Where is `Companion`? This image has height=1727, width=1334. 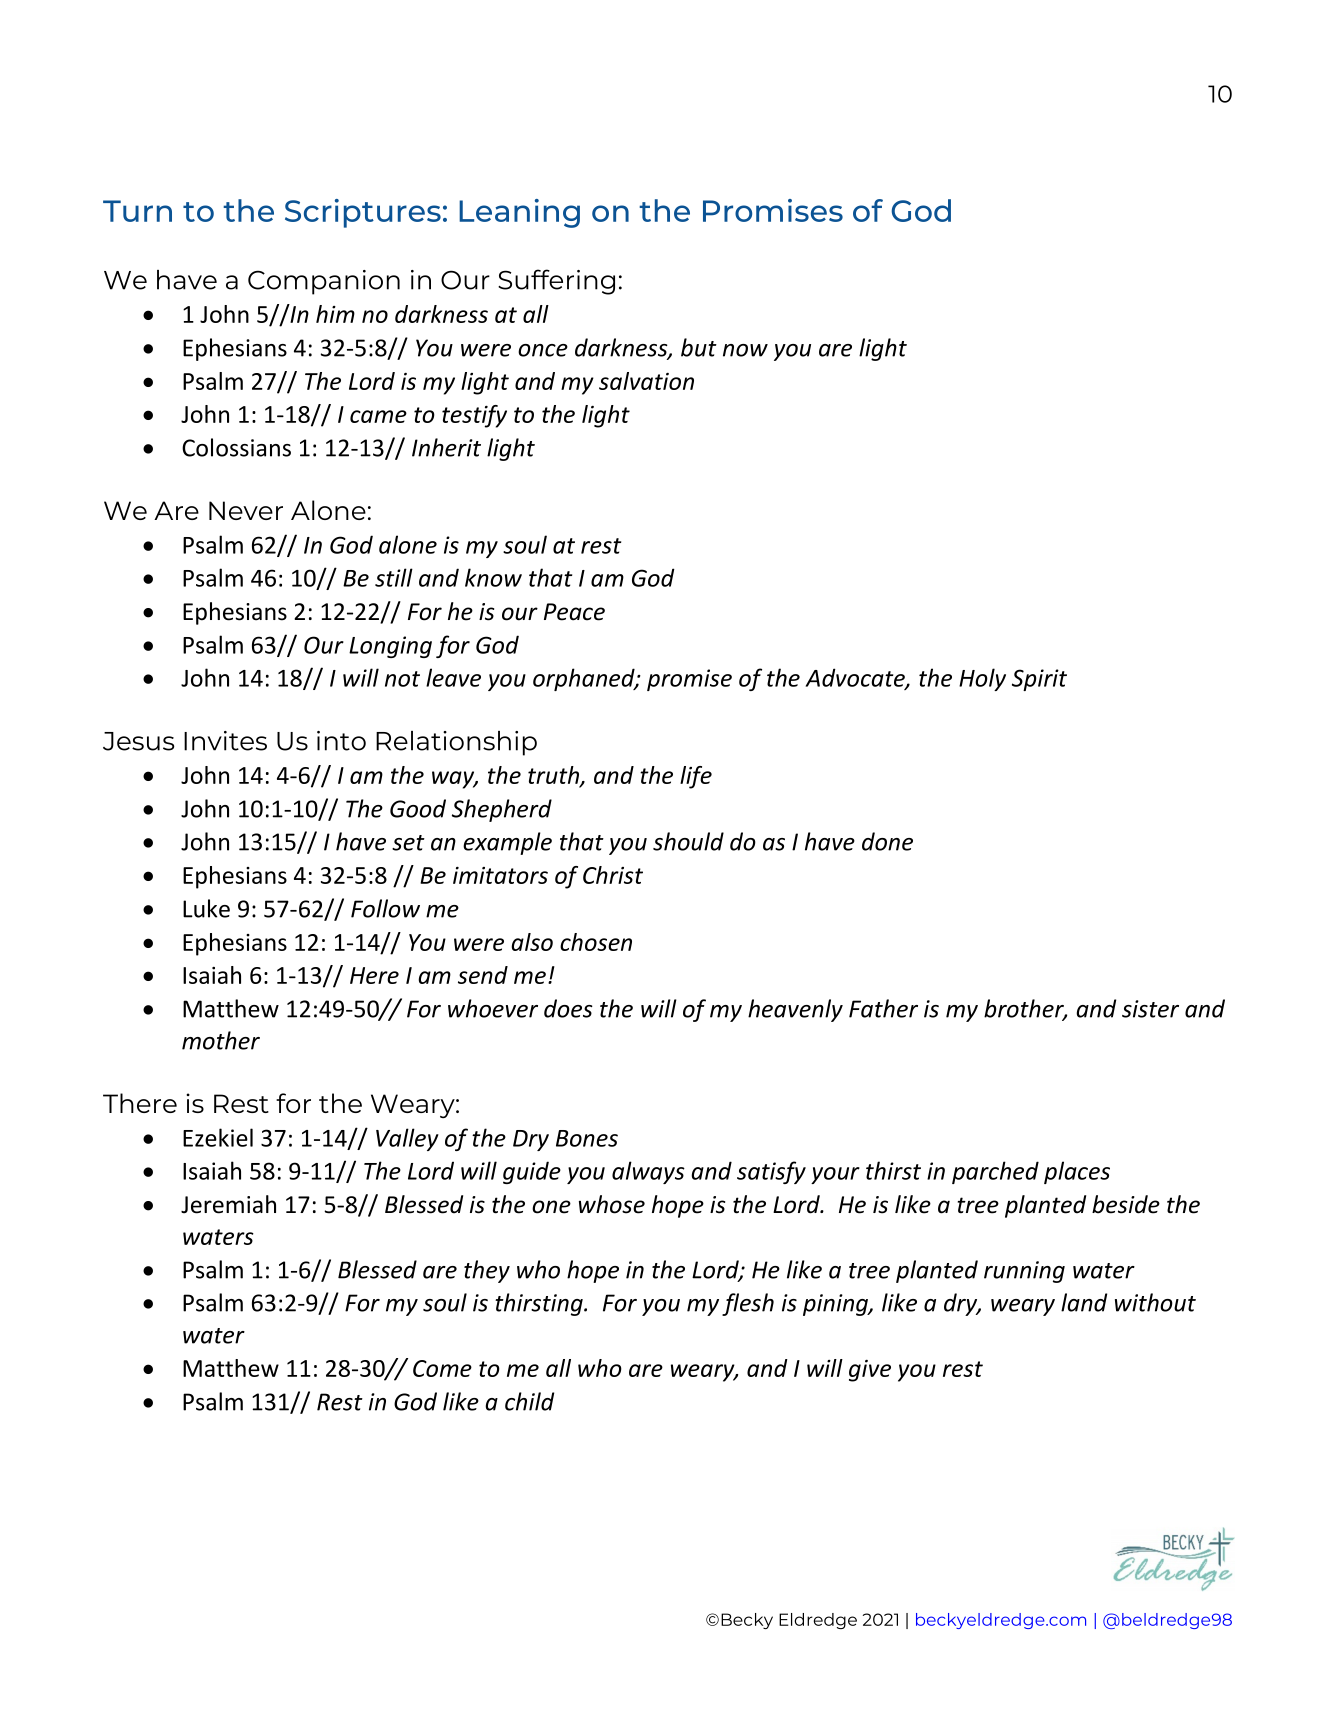 Companion is located at coordinates (324, 282).
